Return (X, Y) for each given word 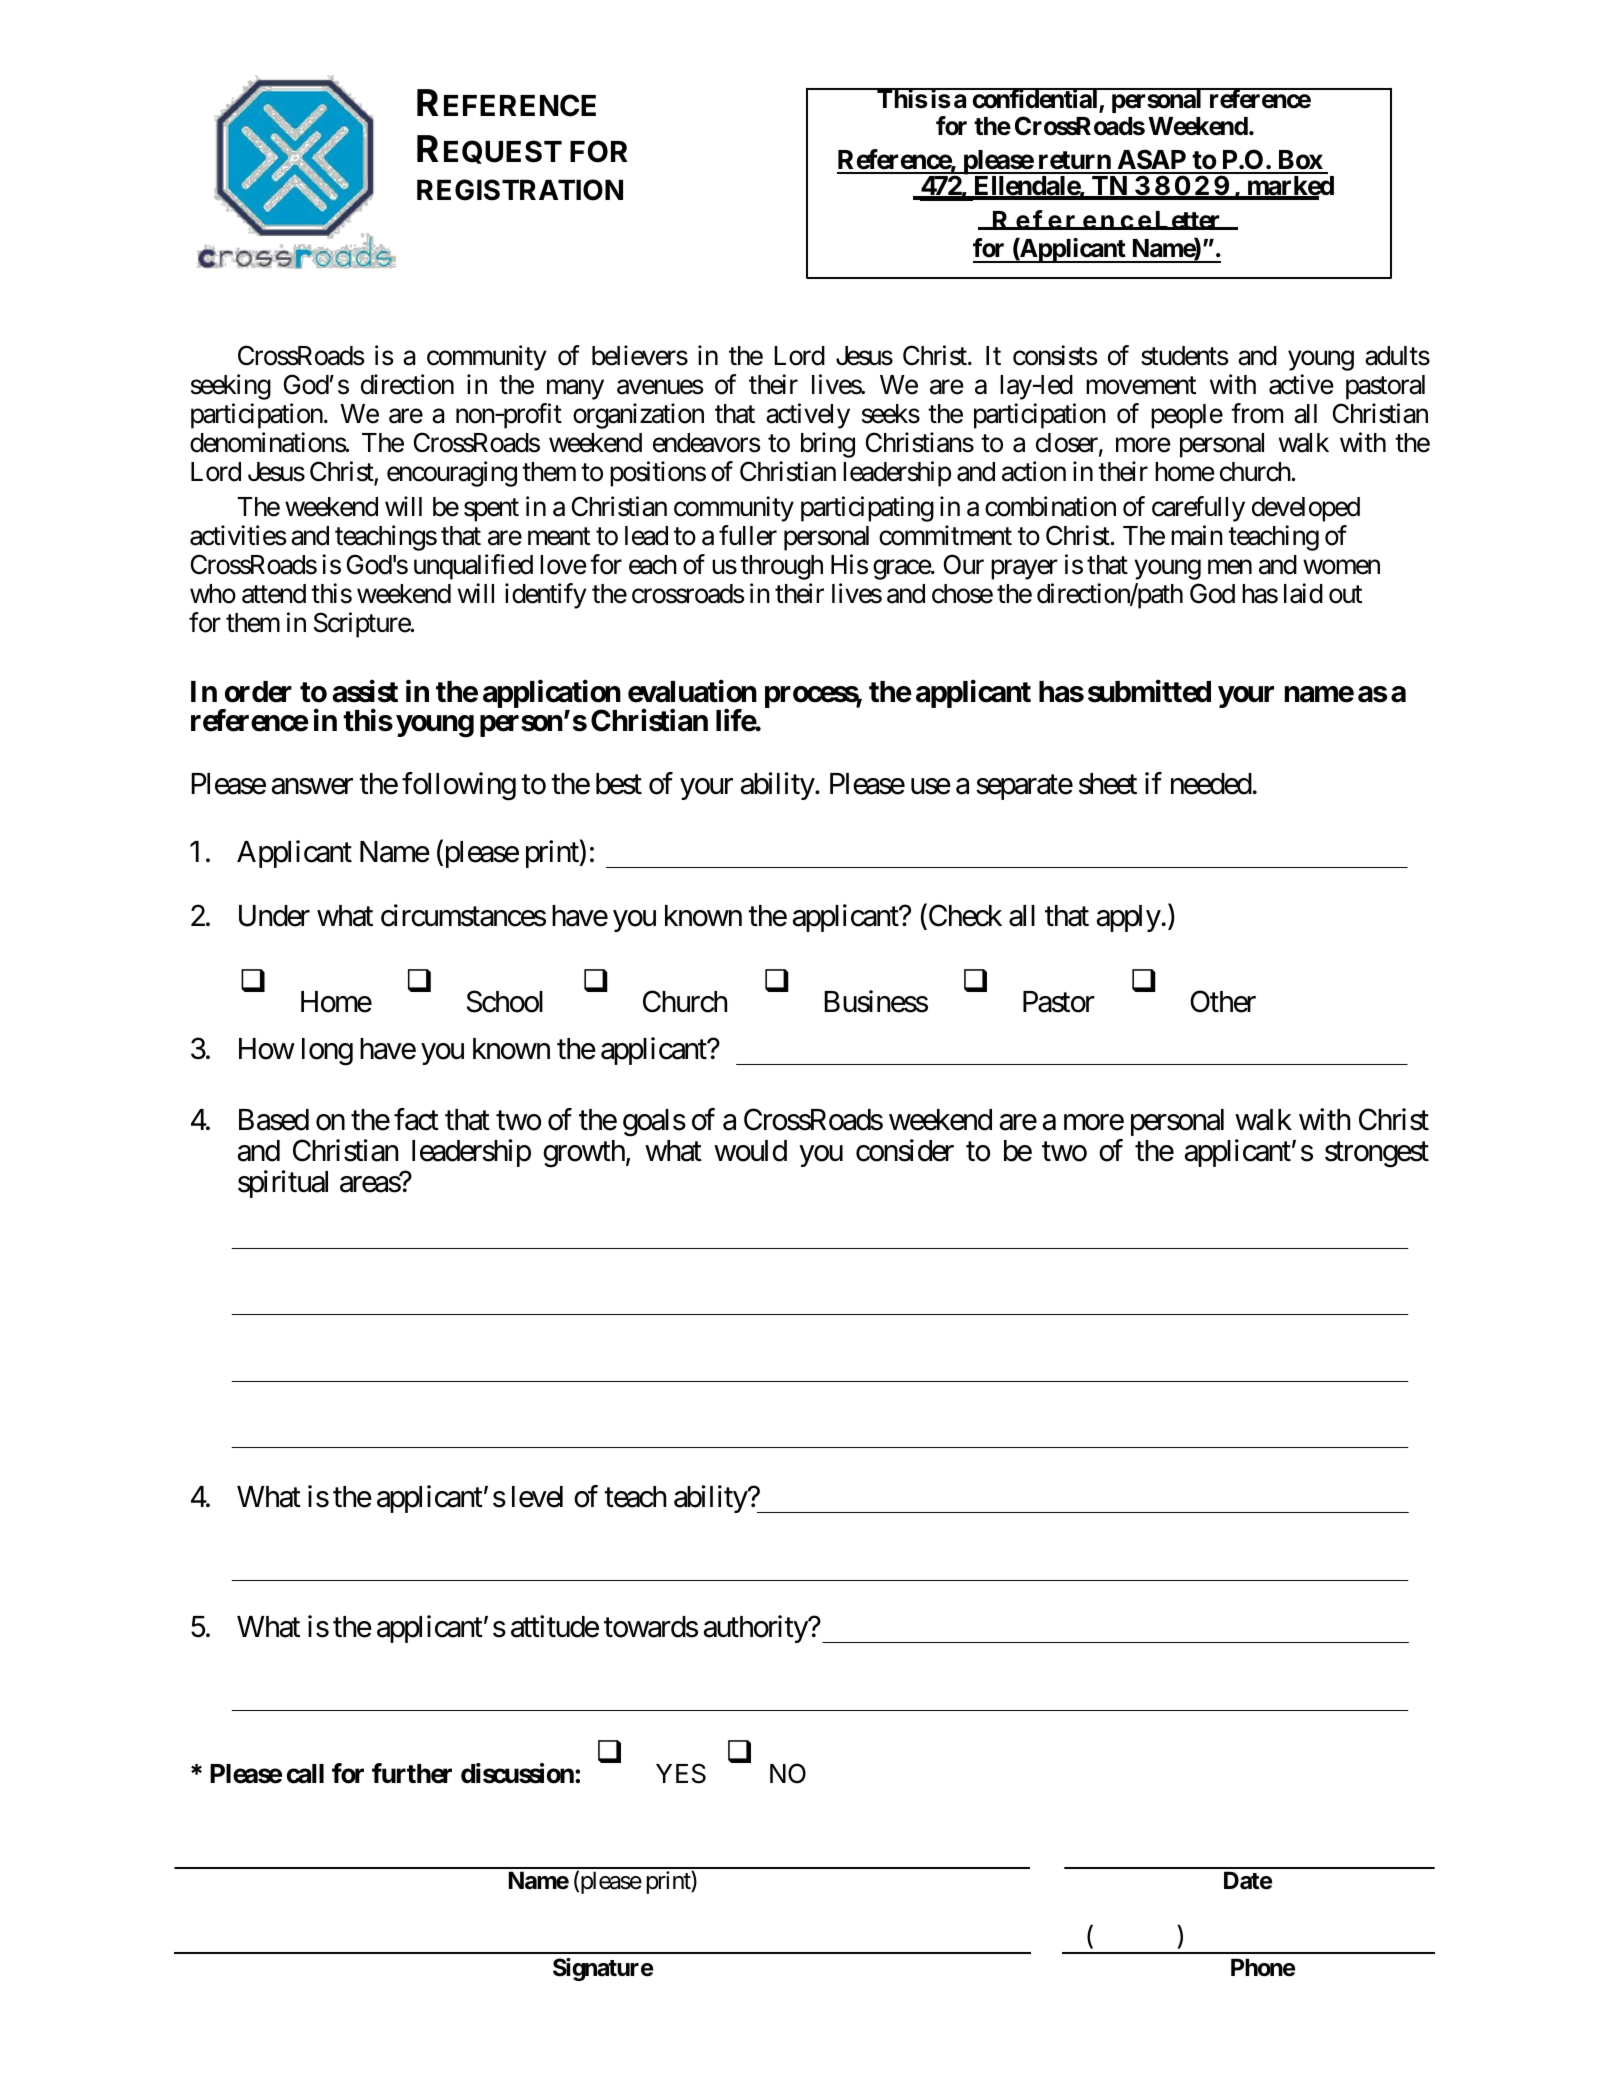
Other (1223, 1001)
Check (964, 917)
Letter (1187, 220)
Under (274, 916)
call (305, 1774)
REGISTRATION (520, 190)
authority (756, 1629)
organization (638, 416)
